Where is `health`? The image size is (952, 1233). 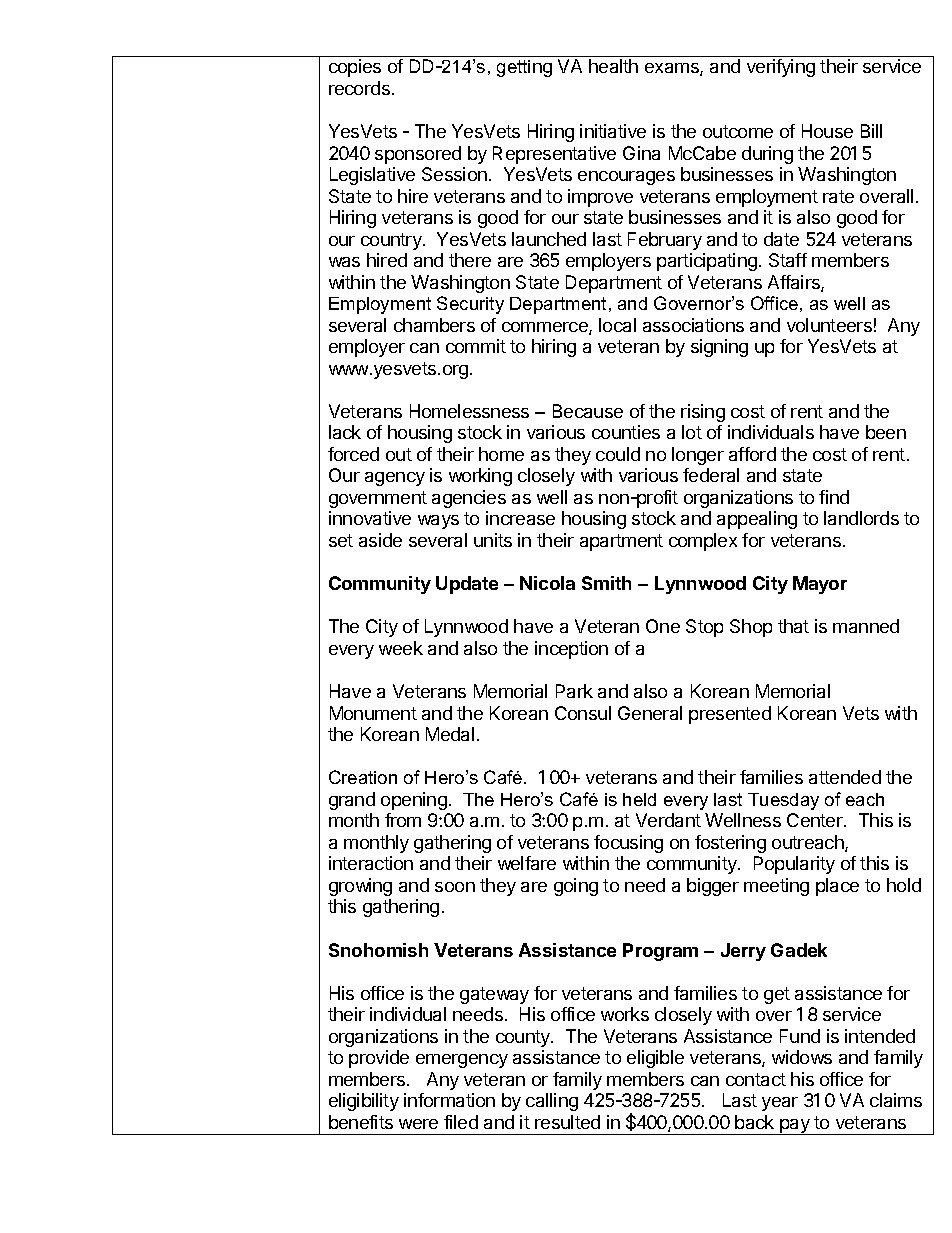 health is located at coordinates (613, 66).
